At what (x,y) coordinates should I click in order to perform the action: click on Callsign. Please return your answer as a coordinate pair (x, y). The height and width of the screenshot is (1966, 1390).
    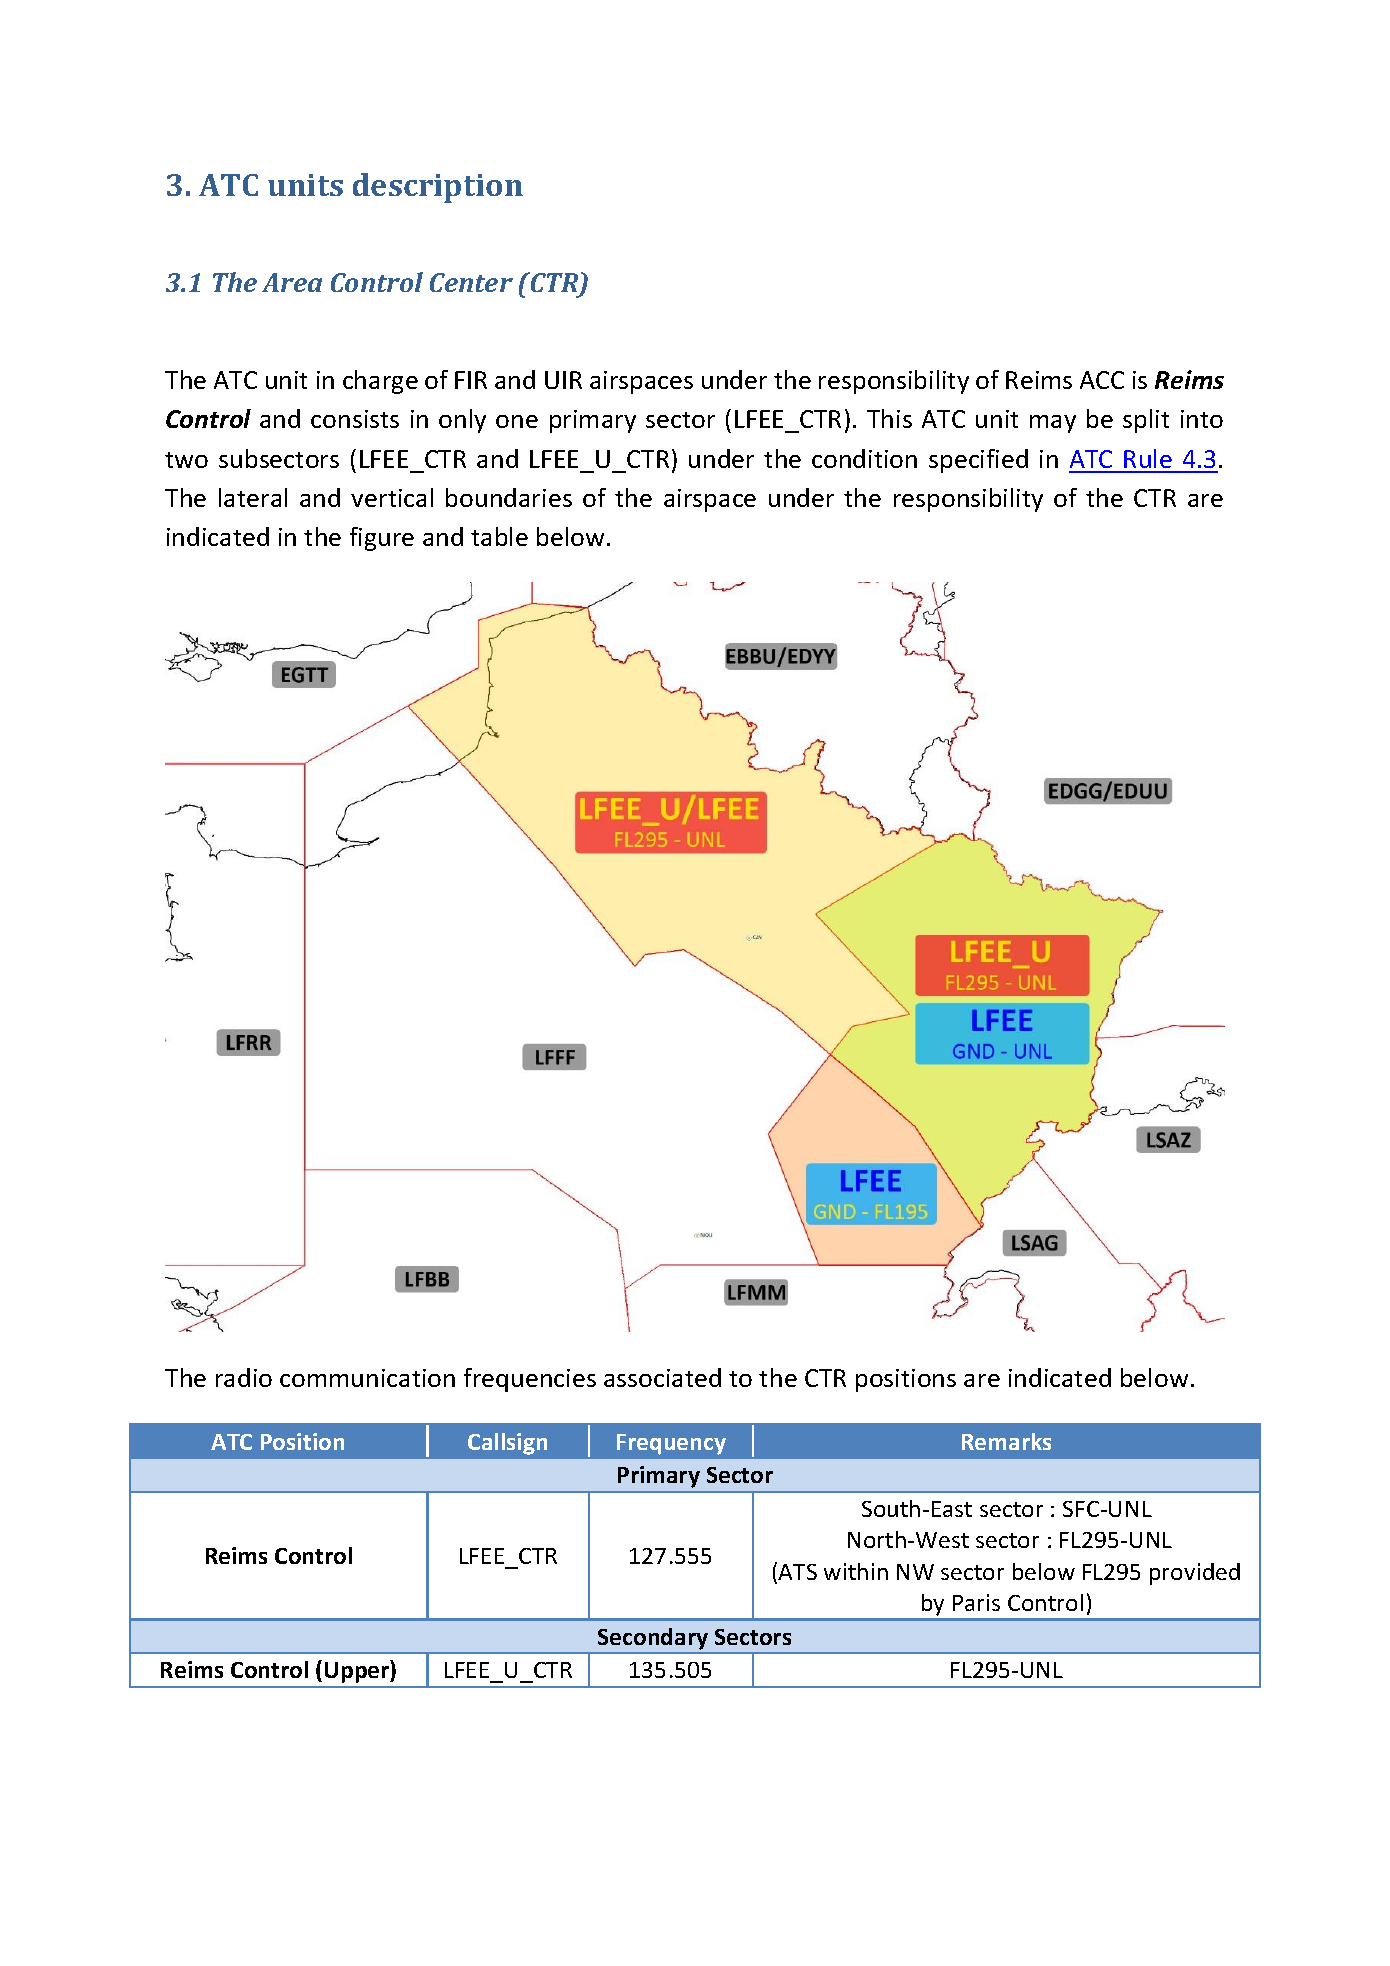
    Looking at the image, I should click on (507, 1444).
